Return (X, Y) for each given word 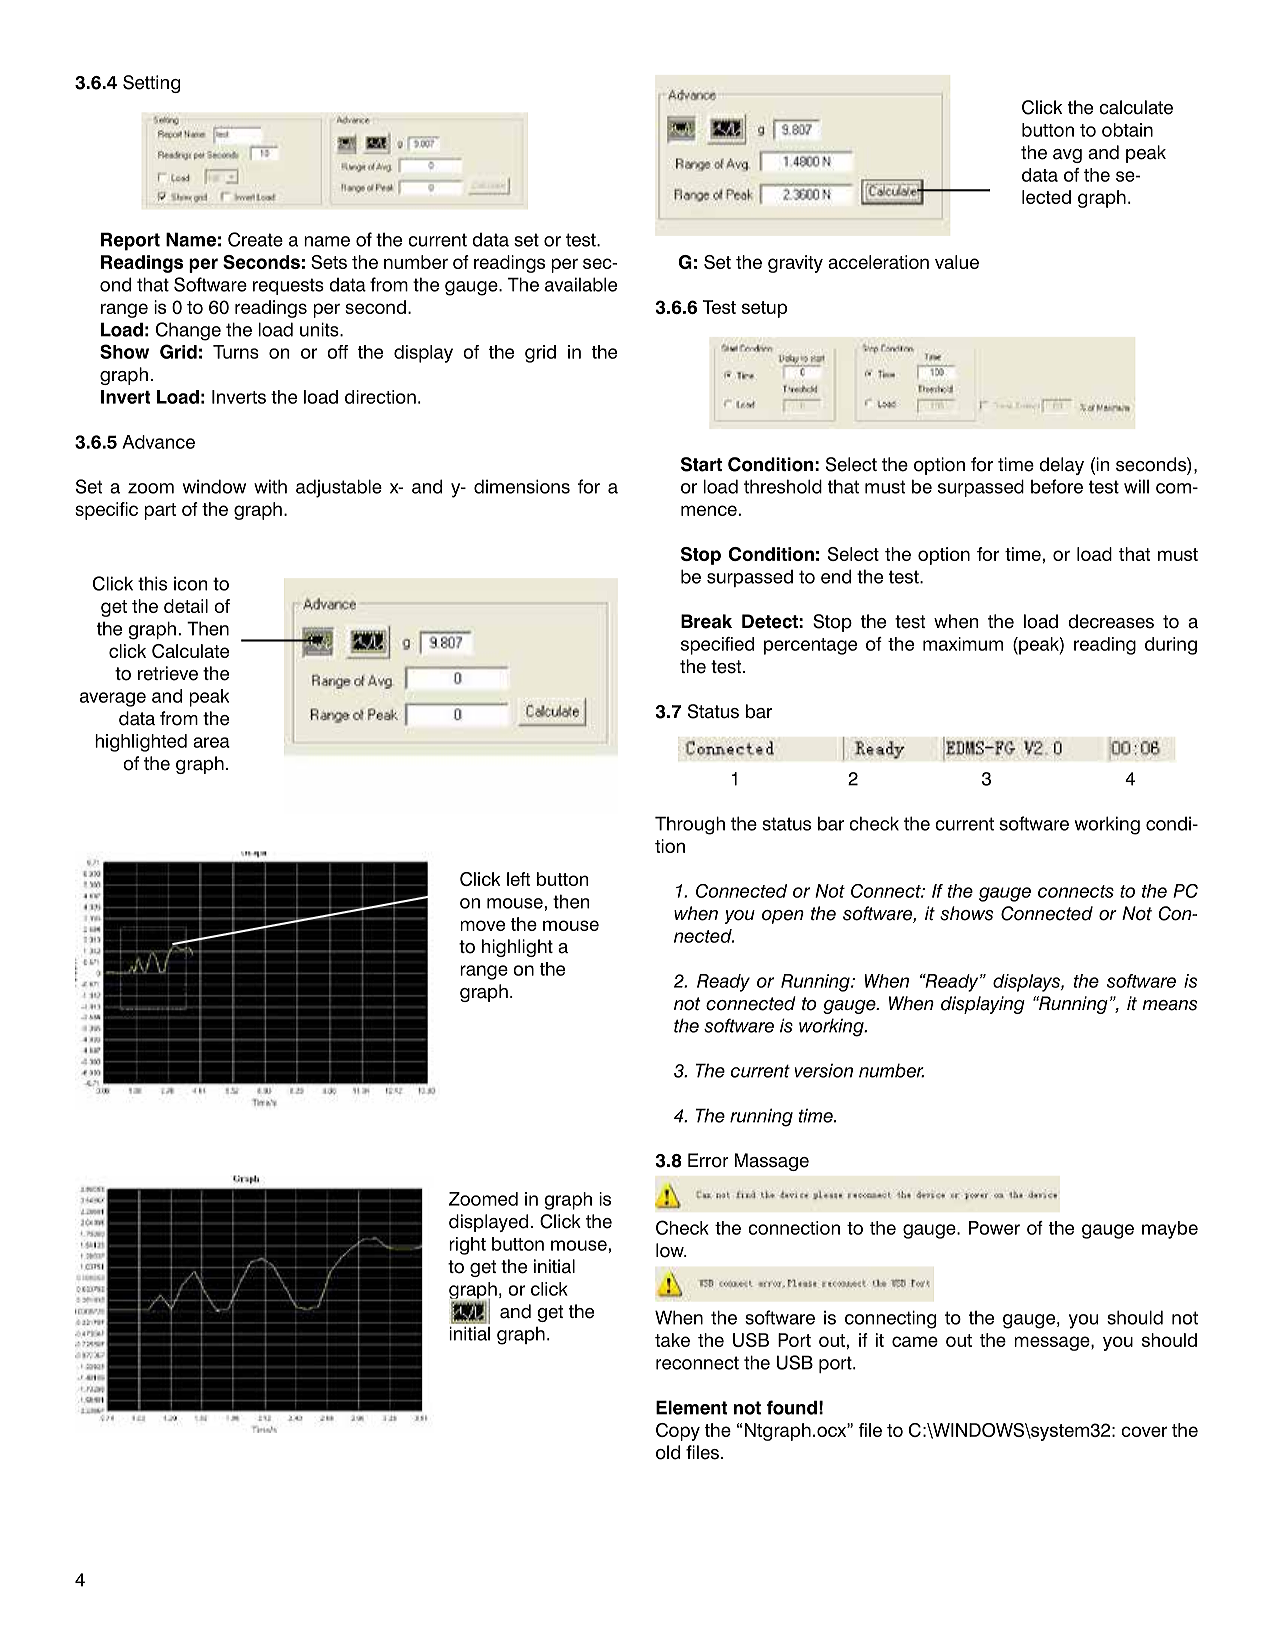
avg (1067, 156)
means (1169, 1005)
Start (701, 464)
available (581, 284)
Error (708, 1160)
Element (691, 1407)
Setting (151, 84)
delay (1061, 466)
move (483, 925)
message (1053, 1343)
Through (690, 825)
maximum (963, 644)
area (211, 742)
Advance (158, 442)
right (467, 1246)
